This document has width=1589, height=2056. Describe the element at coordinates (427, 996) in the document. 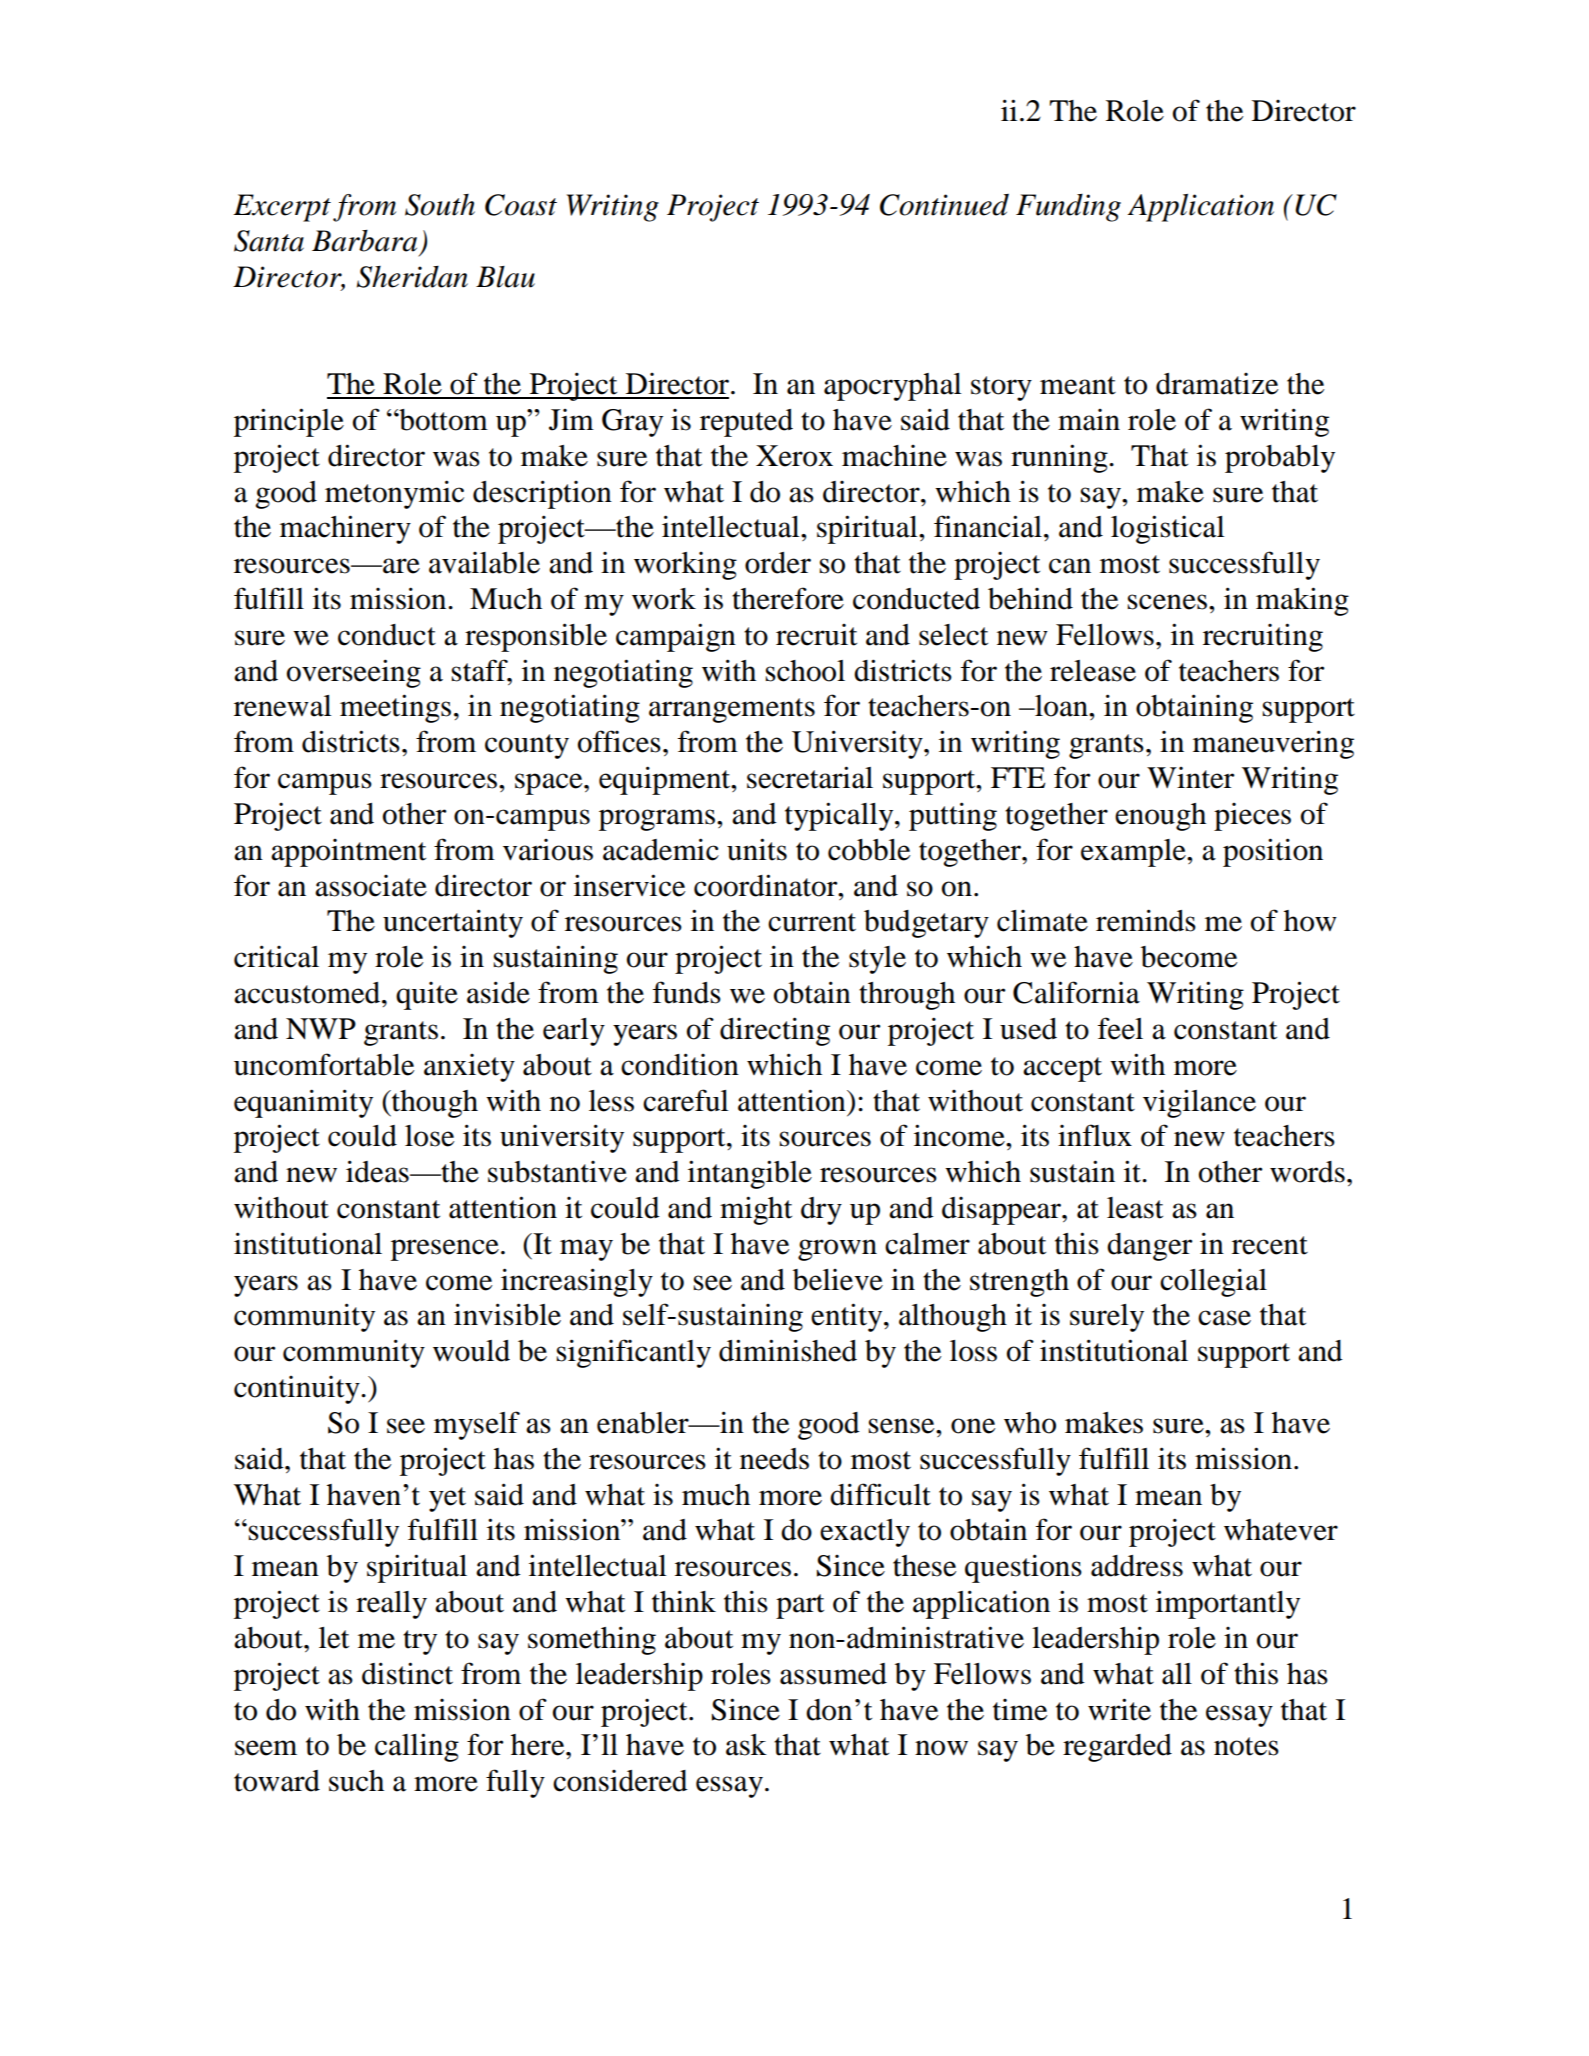

I see `quite` at that location.
